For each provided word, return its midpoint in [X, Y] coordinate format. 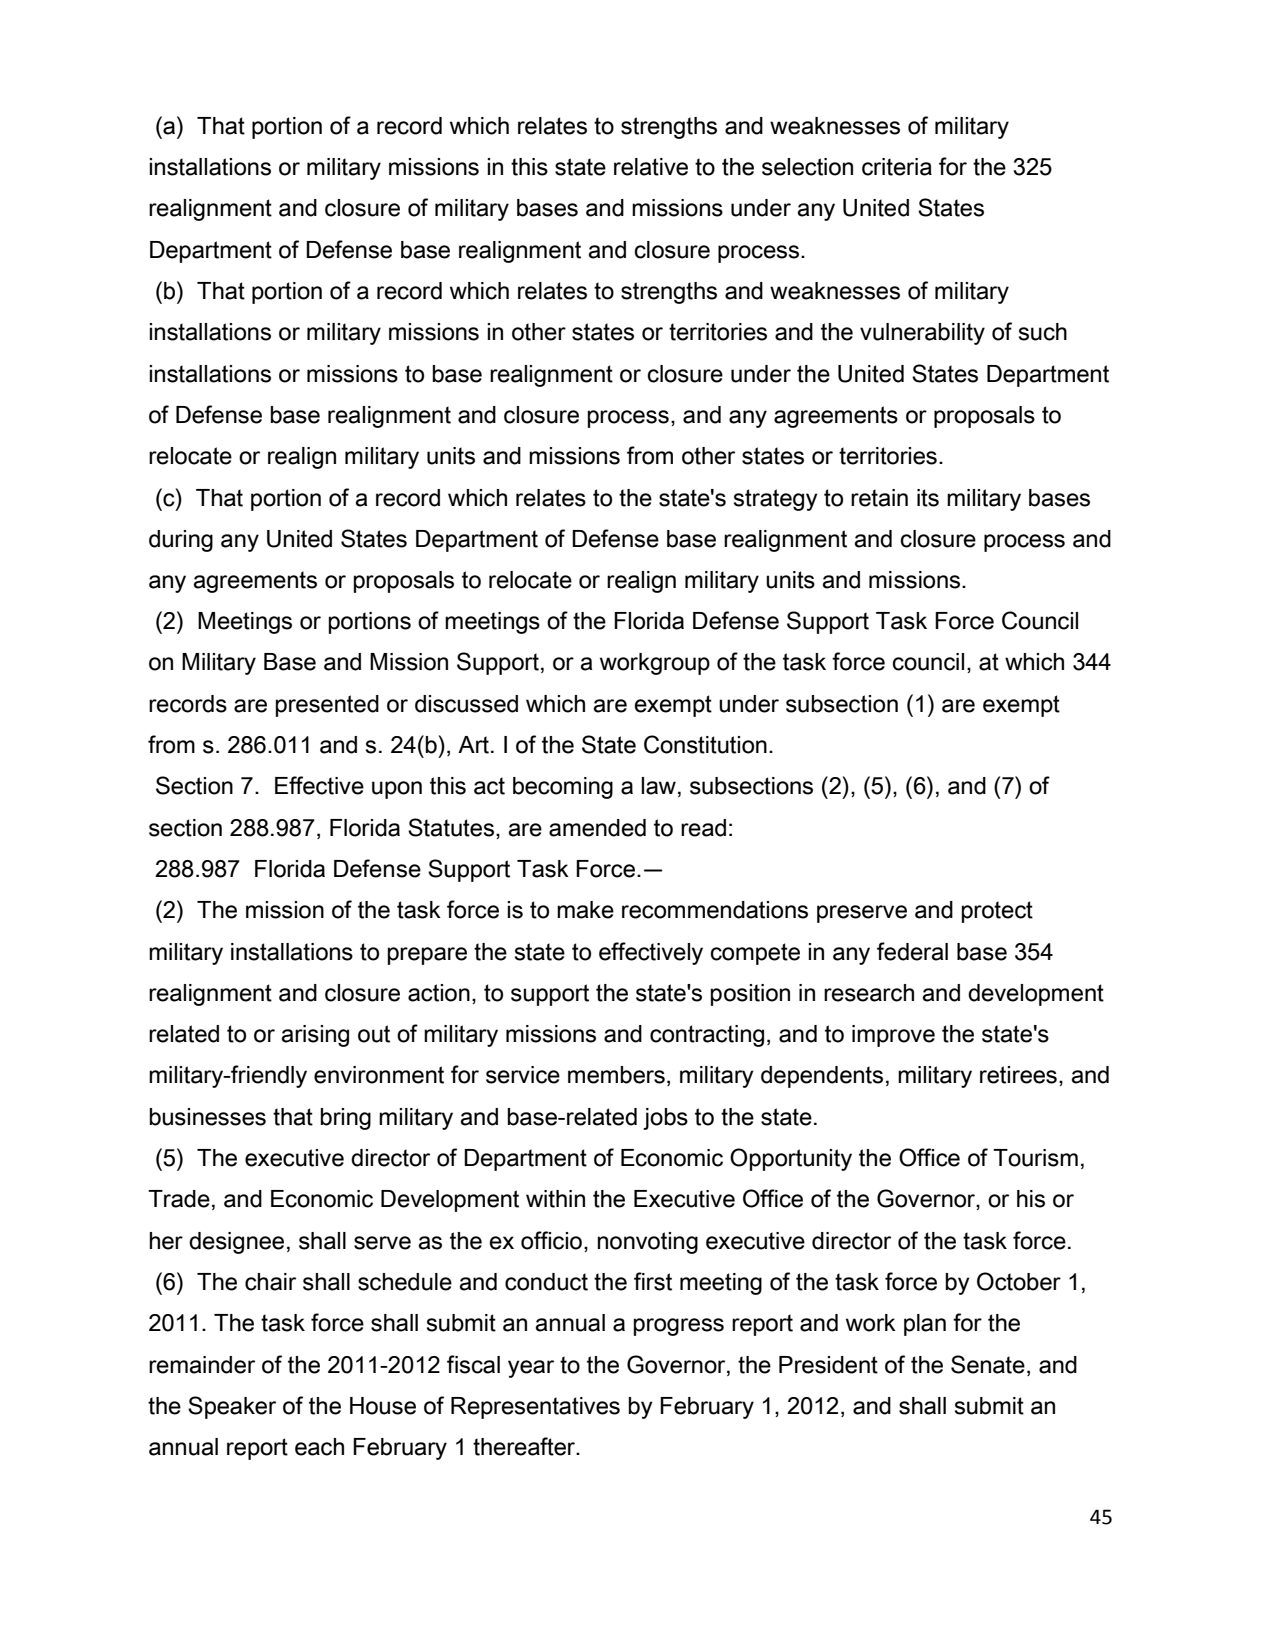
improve [893, 1036]
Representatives [535, 1408]
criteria [897, 167]
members [616, 1075]
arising [315, 1036]
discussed [466, 704]
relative [651, 167]
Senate [988, 1364]
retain [879, 498]
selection [807, 167]
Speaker [232, 1407]
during [181, 541]
